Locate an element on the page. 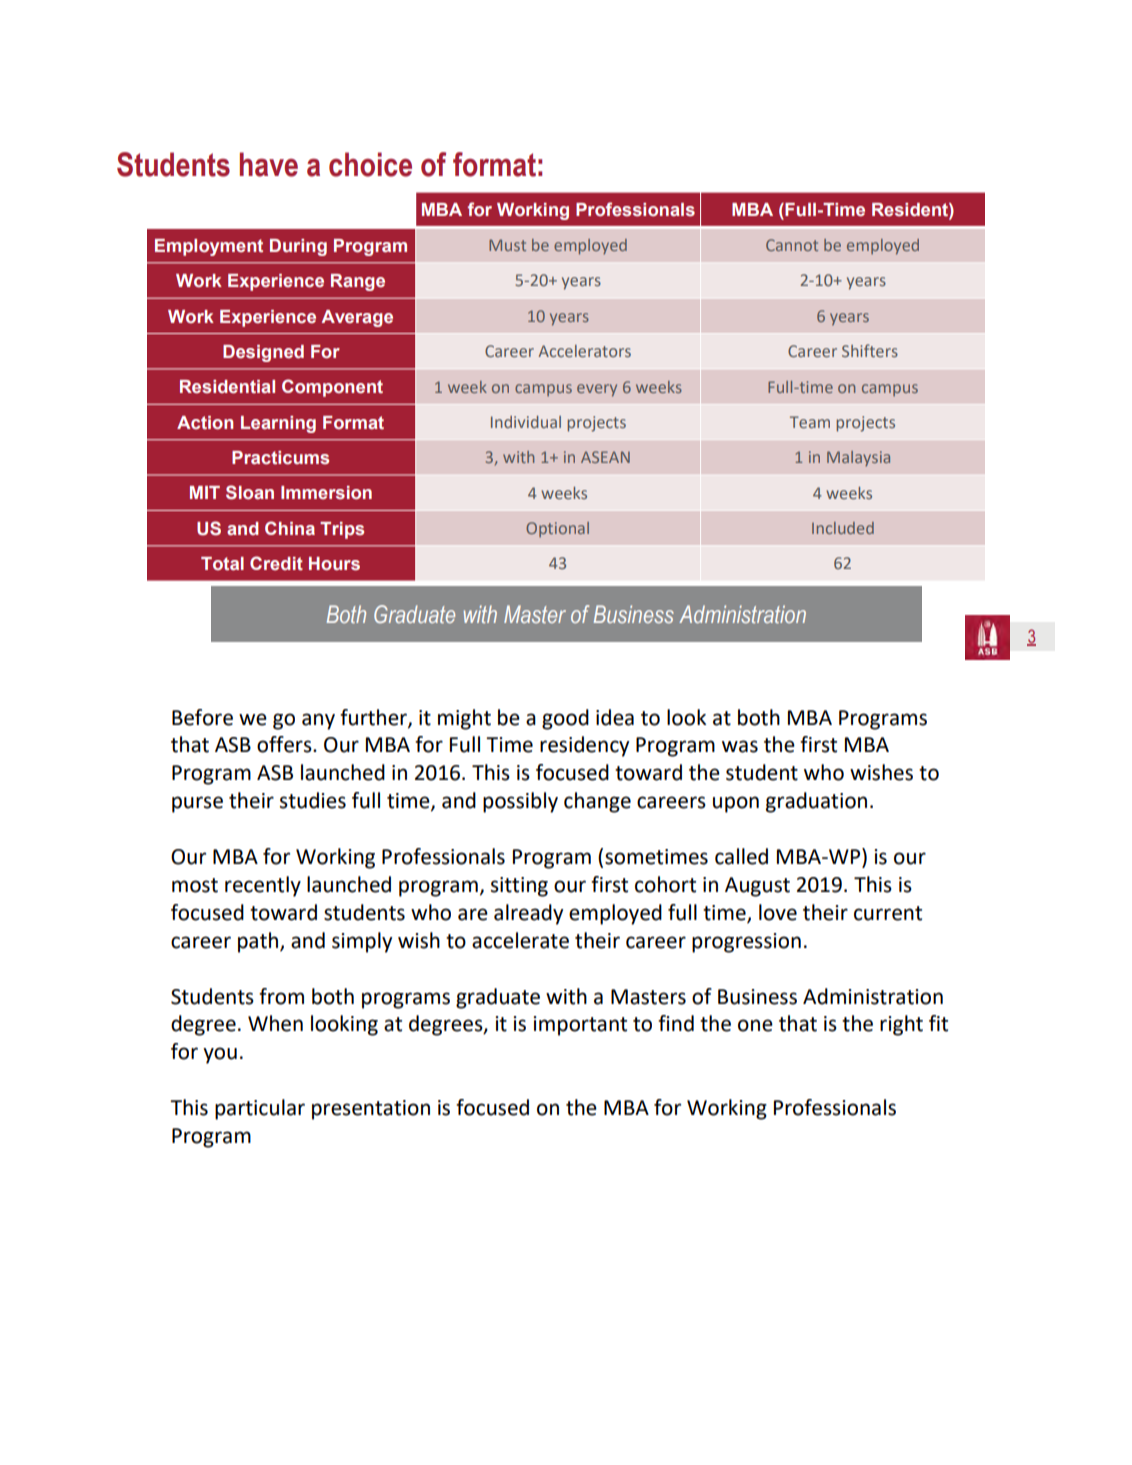 The height and width of the image is (1465, 1132). Cannot is located at coordinates (792, 245).
